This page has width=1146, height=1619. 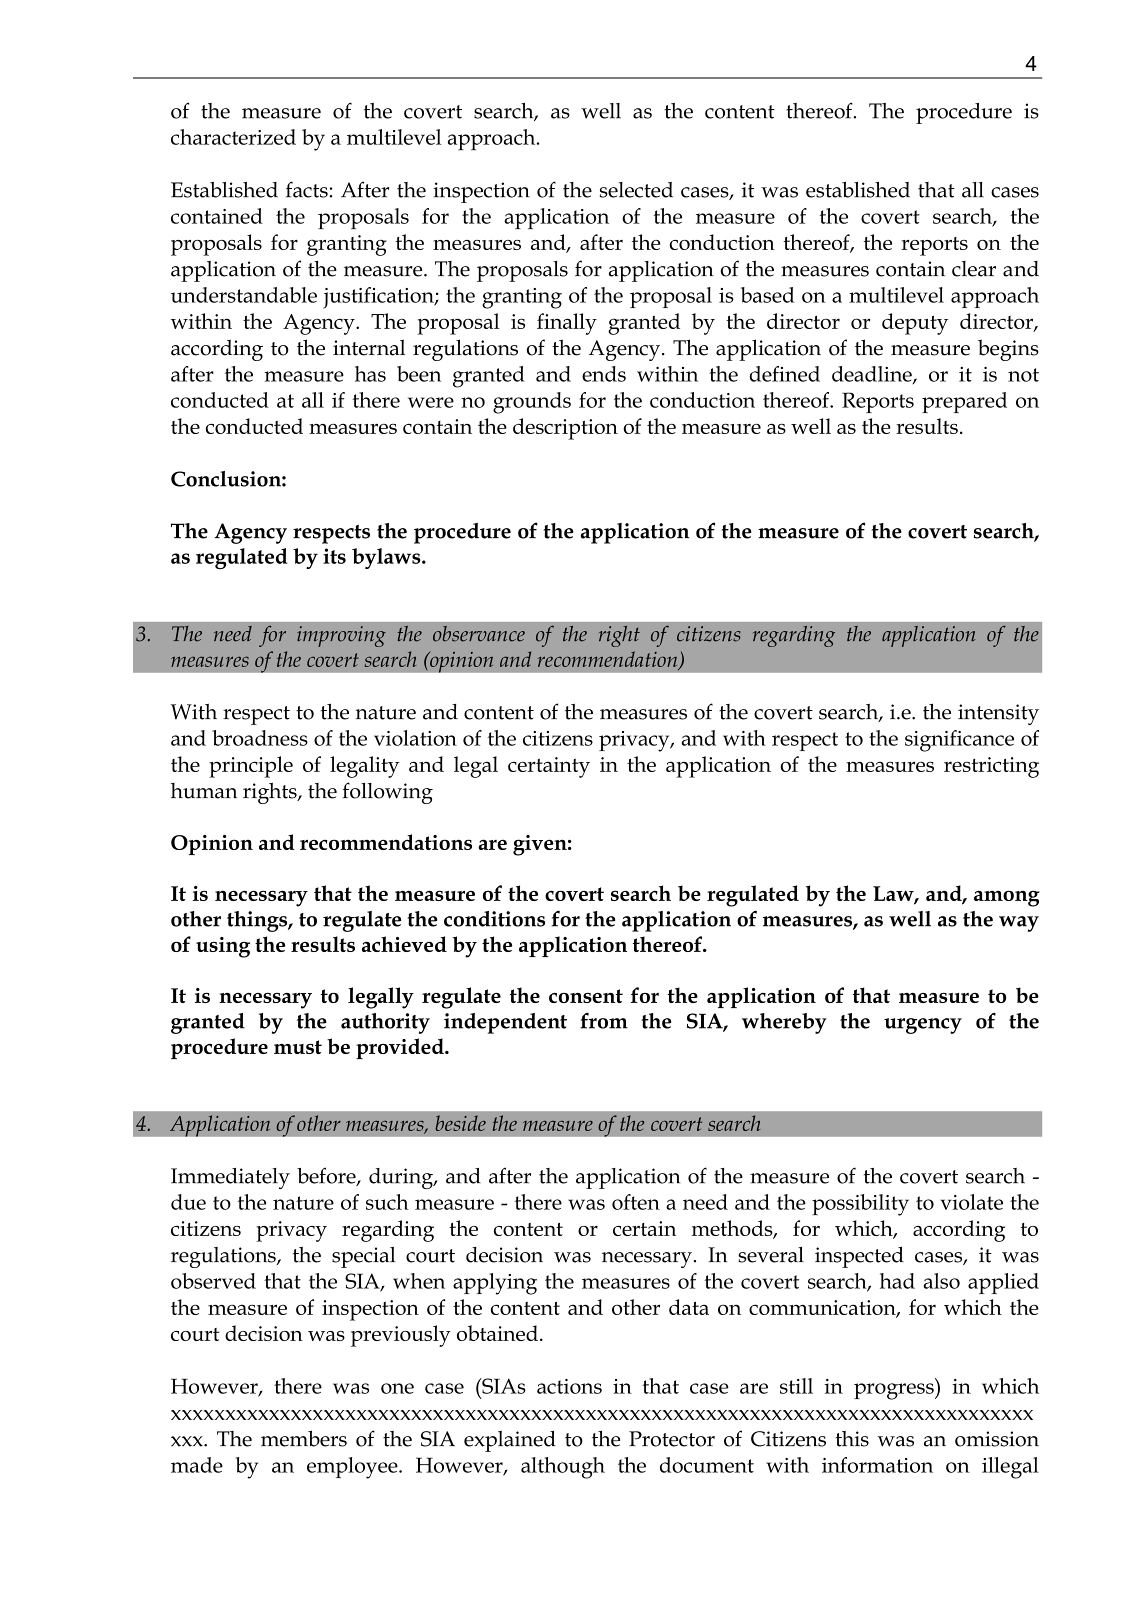 What do you see at coordinates (307, 189) in the page?
I see `facts` at bounding box center [307, 189].
